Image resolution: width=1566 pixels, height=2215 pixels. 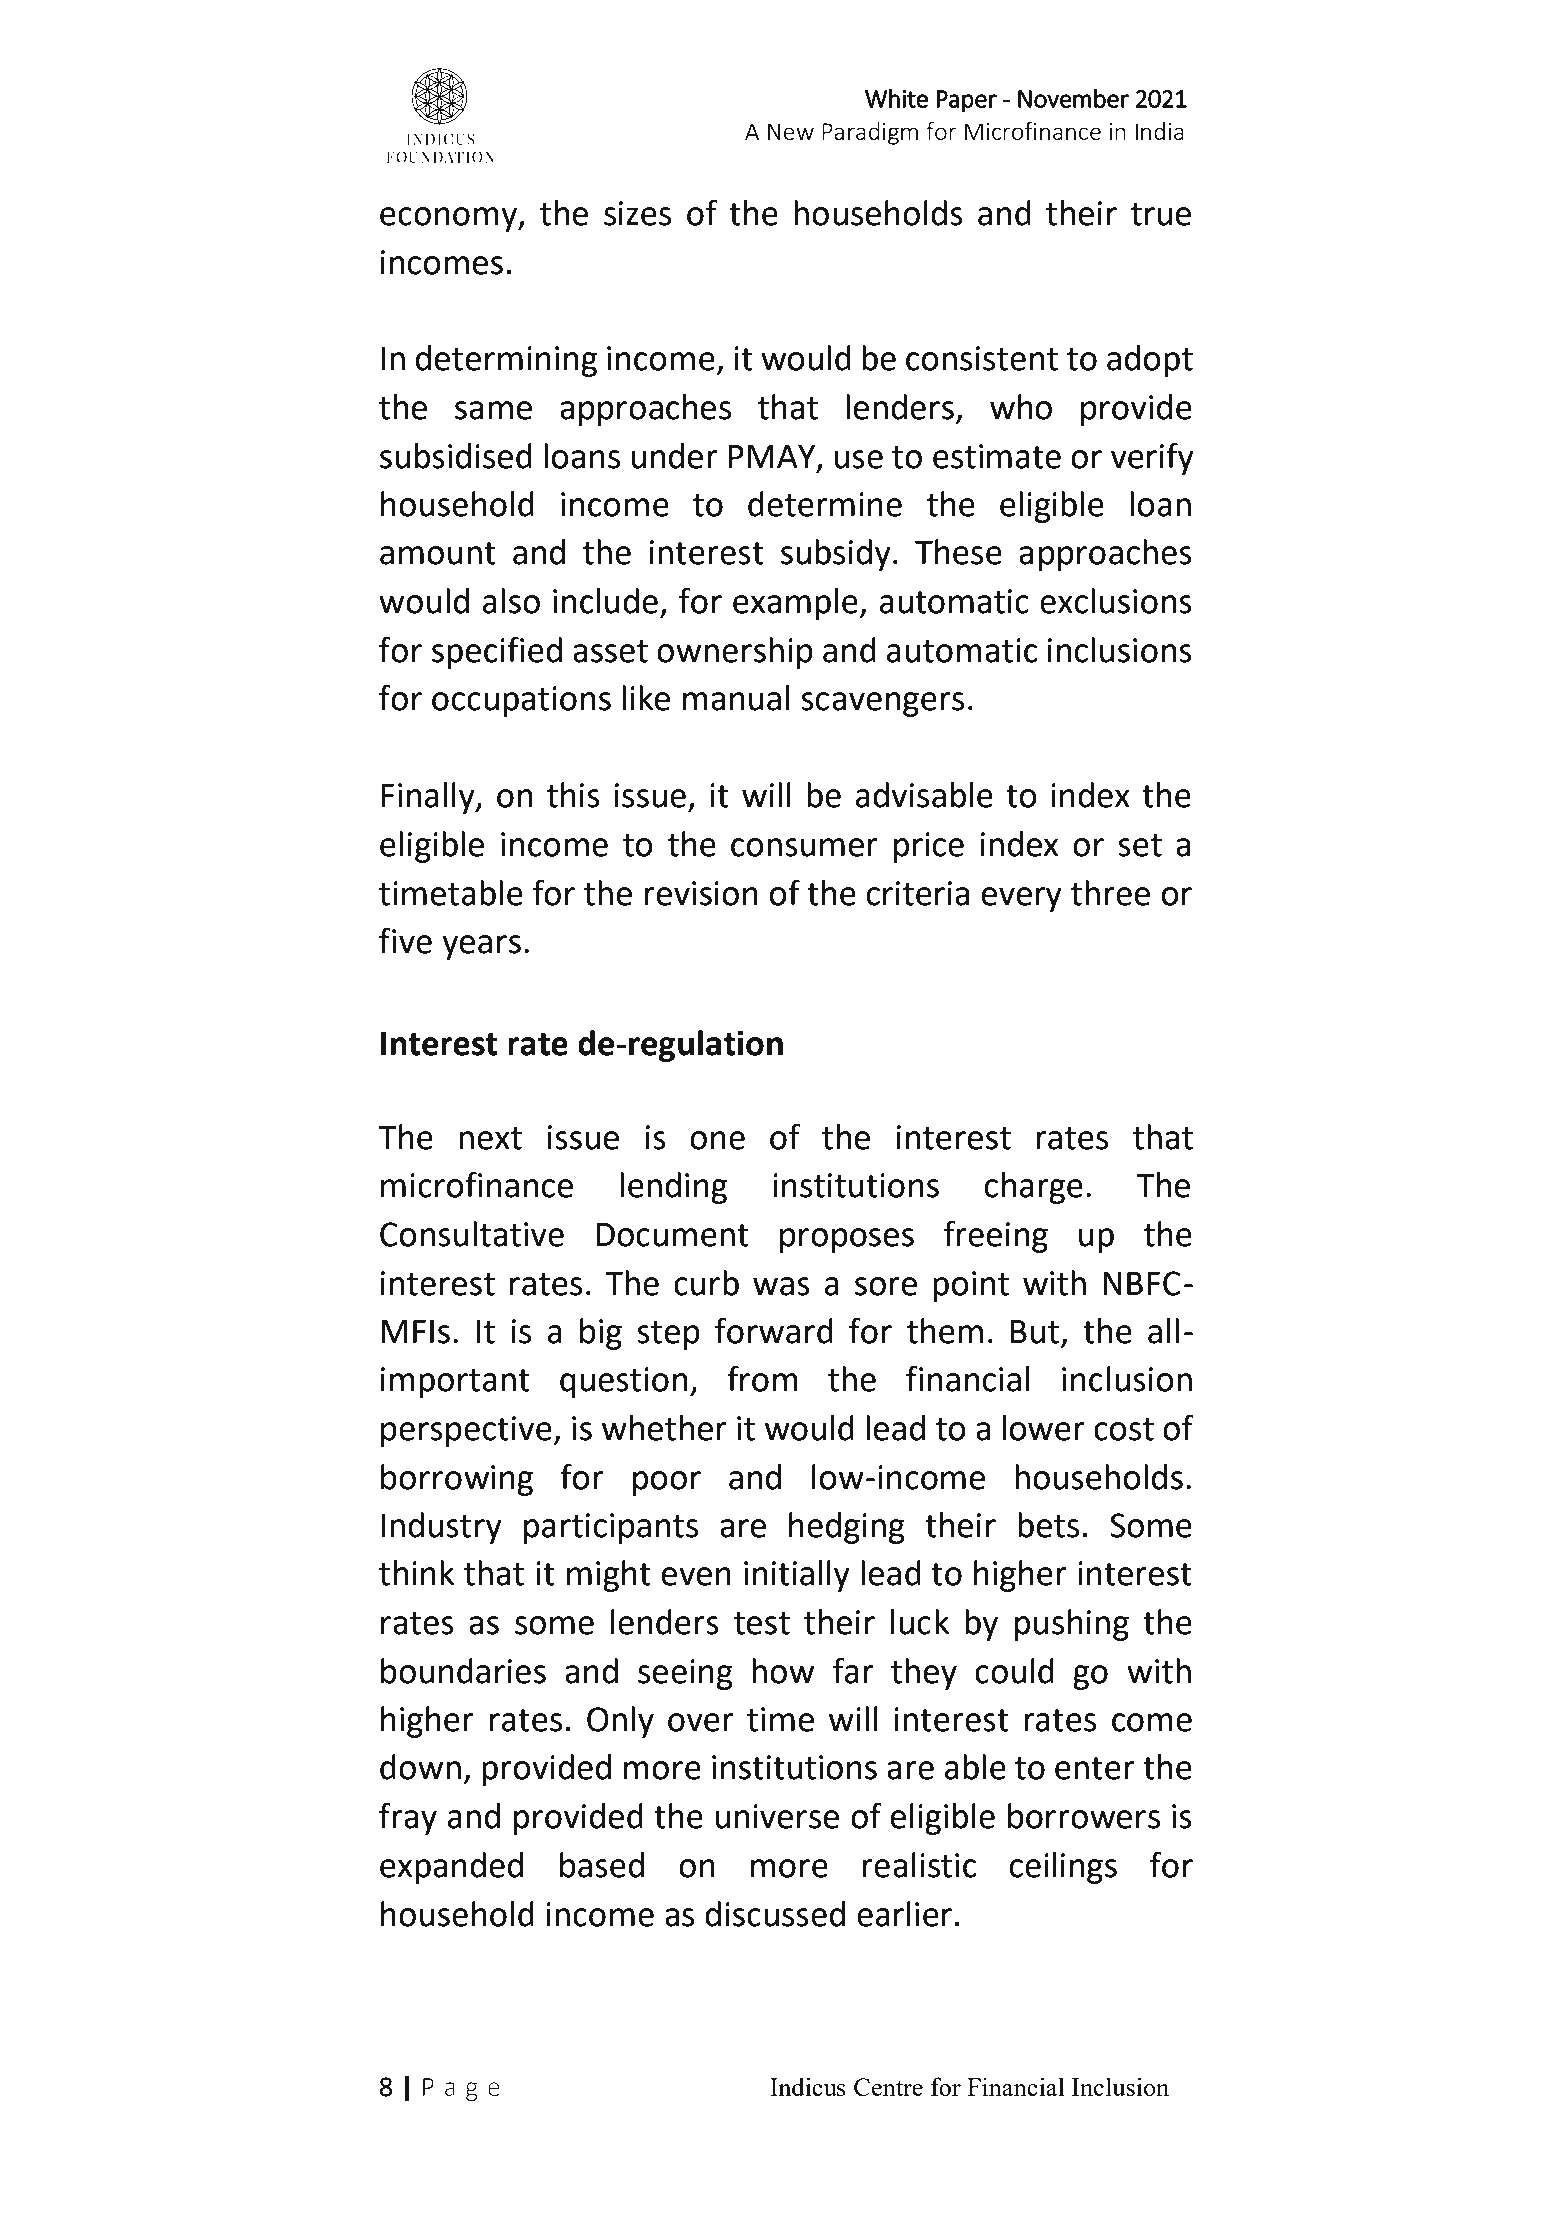 I want to click on one, so click(x=717, y=1140).
